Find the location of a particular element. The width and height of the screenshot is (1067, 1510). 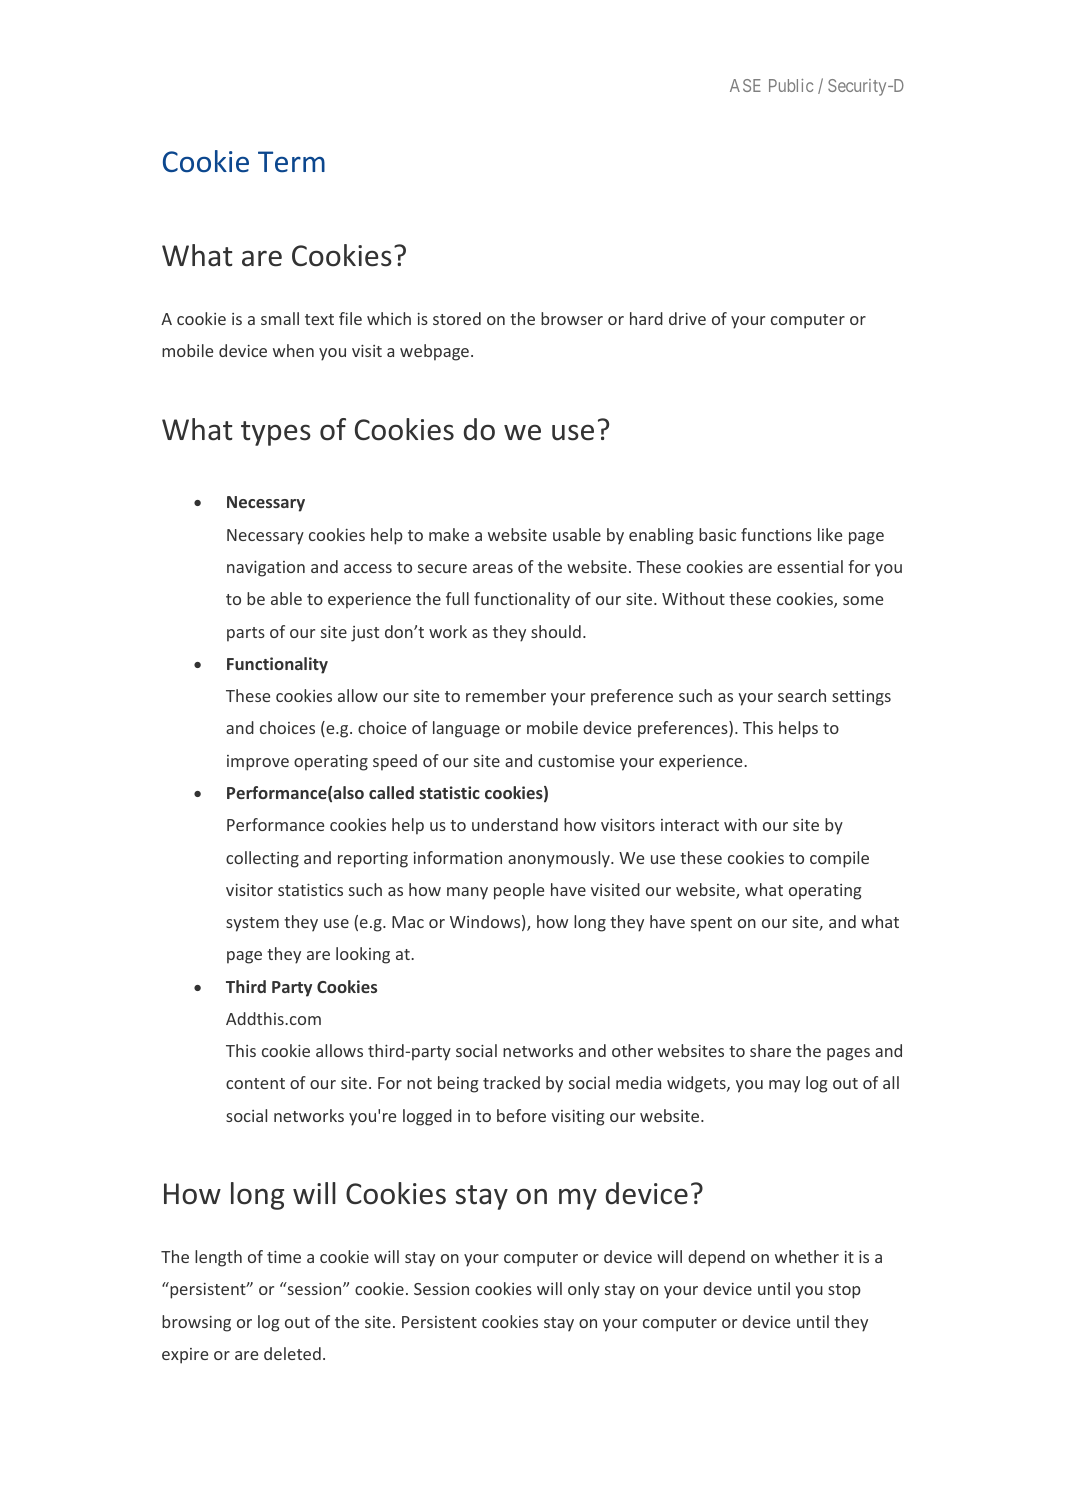

only is located at coordinates (584, 1290).
